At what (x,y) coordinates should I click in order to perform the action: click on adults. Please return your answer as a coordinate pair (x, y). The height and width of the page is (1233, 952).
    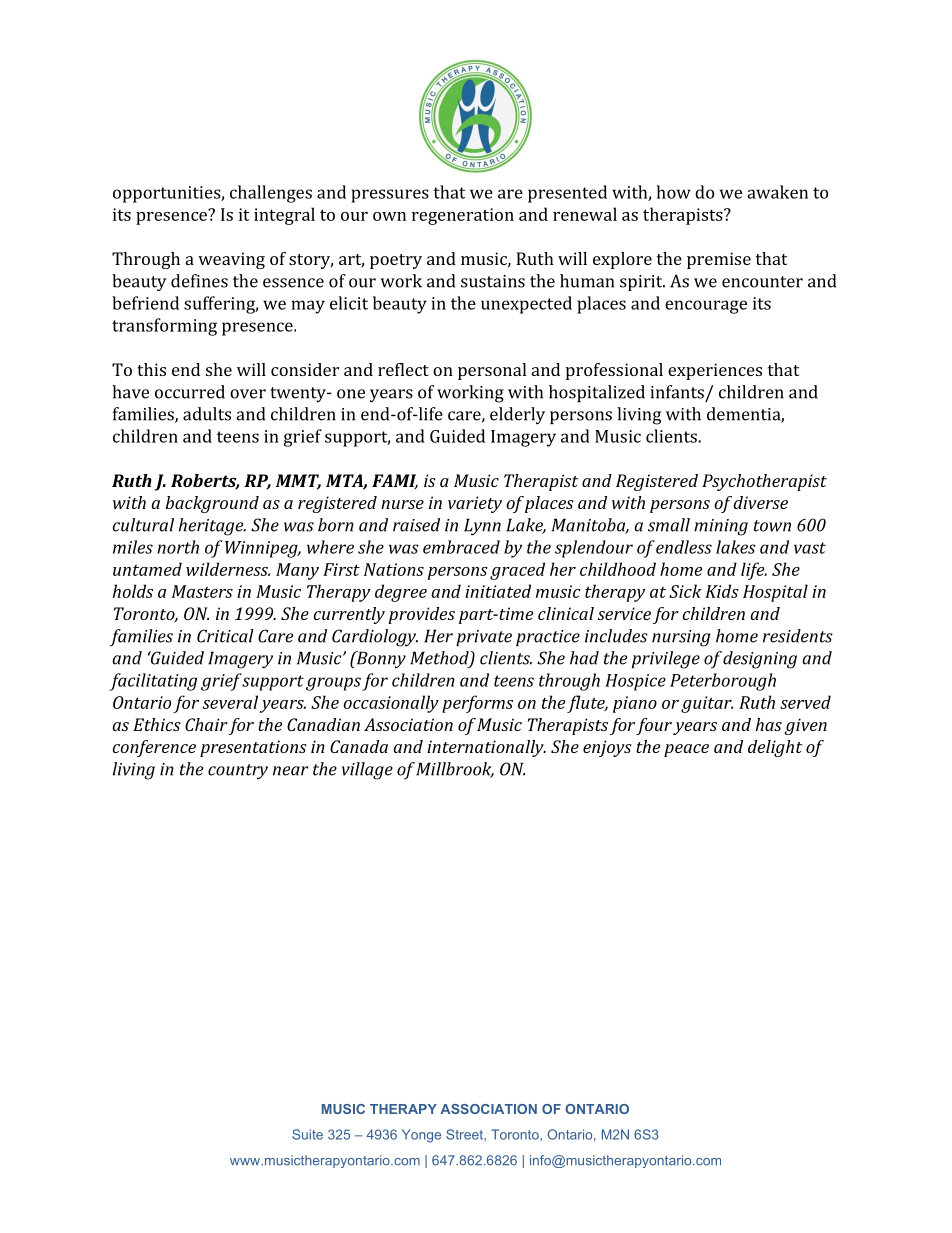
    Looking at the image, I should click on (207, 414).
